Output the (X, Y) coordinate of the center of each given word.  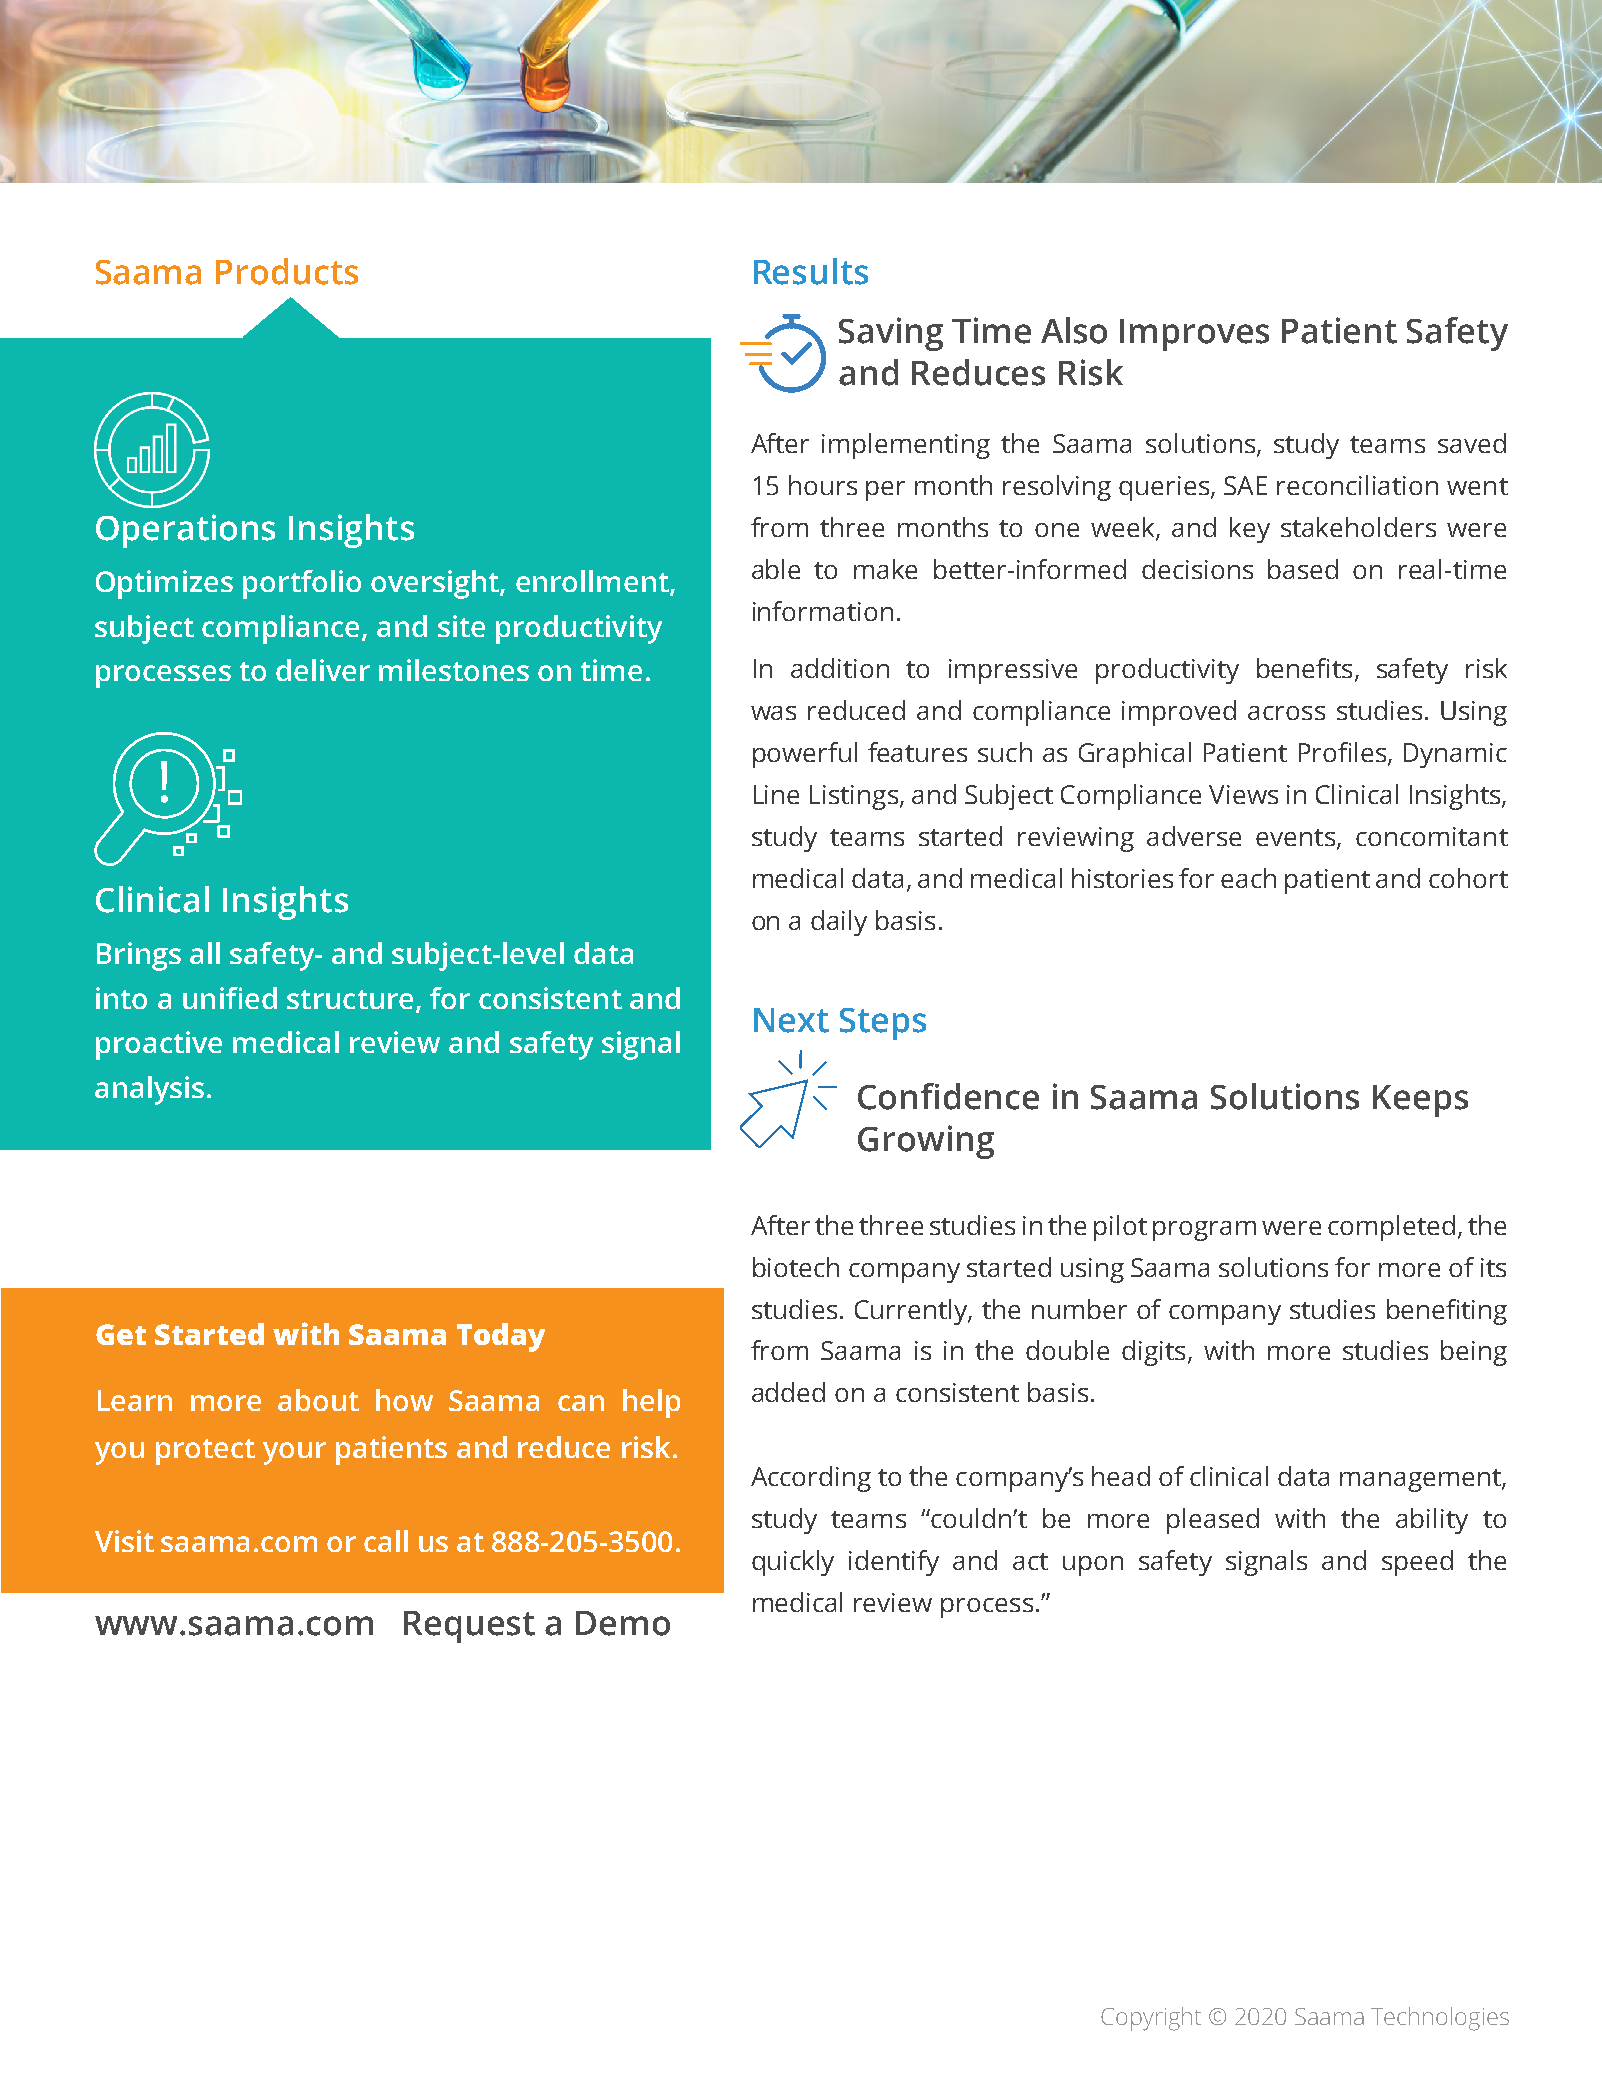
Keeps (1420, 1101)
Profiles (1342, 752)
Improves (1194, 335)
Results (811, 271)
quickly (793, 1563)
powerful (805, 755)
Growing (926, 1142)
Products (287, 271)
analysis (149, 1090)
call (386, 1541)
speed (1417, 1563)
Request (469, 1627)
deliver (323, 670)
